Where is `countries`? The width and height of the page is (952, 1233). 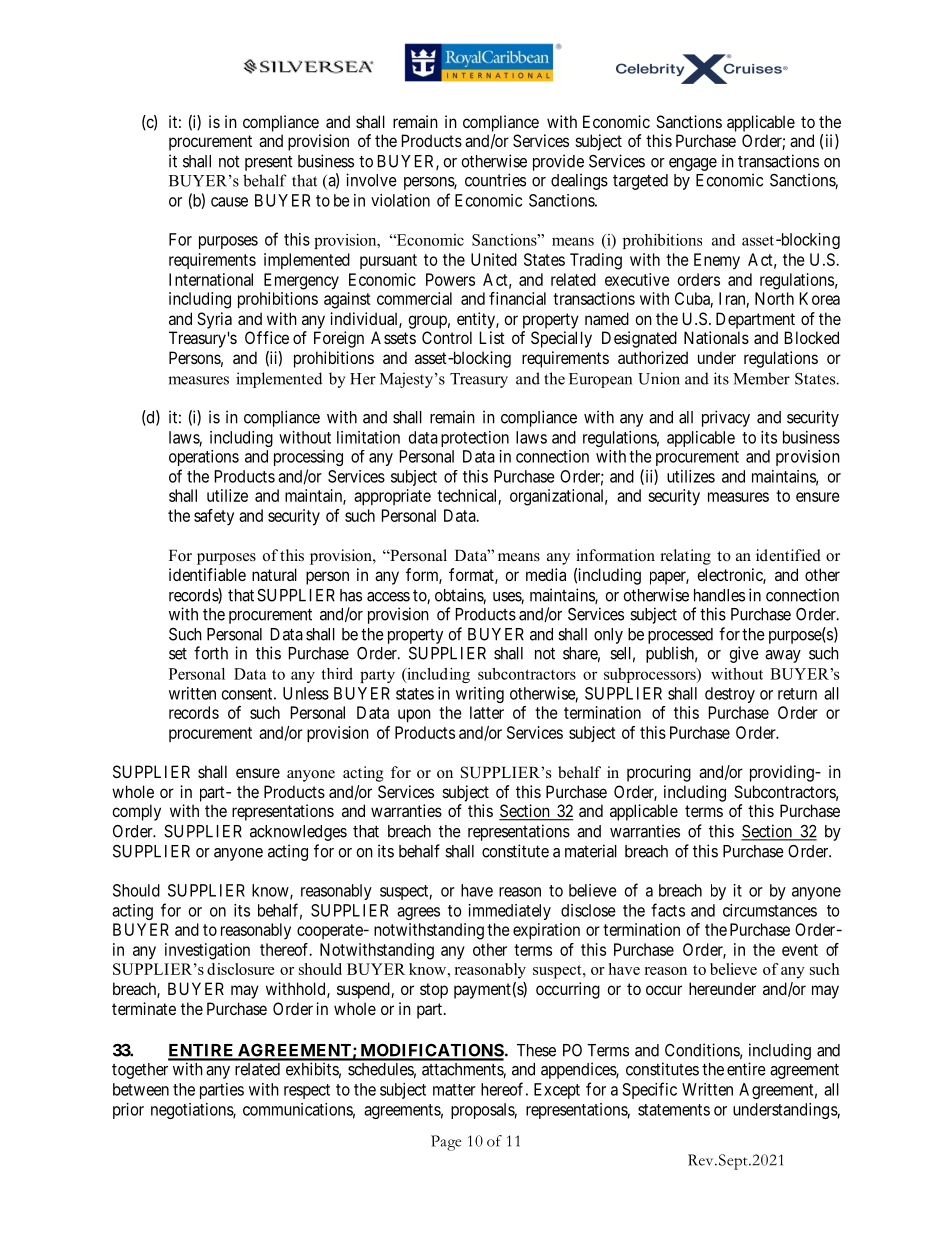 countries is located at coordinates (495, 180).
